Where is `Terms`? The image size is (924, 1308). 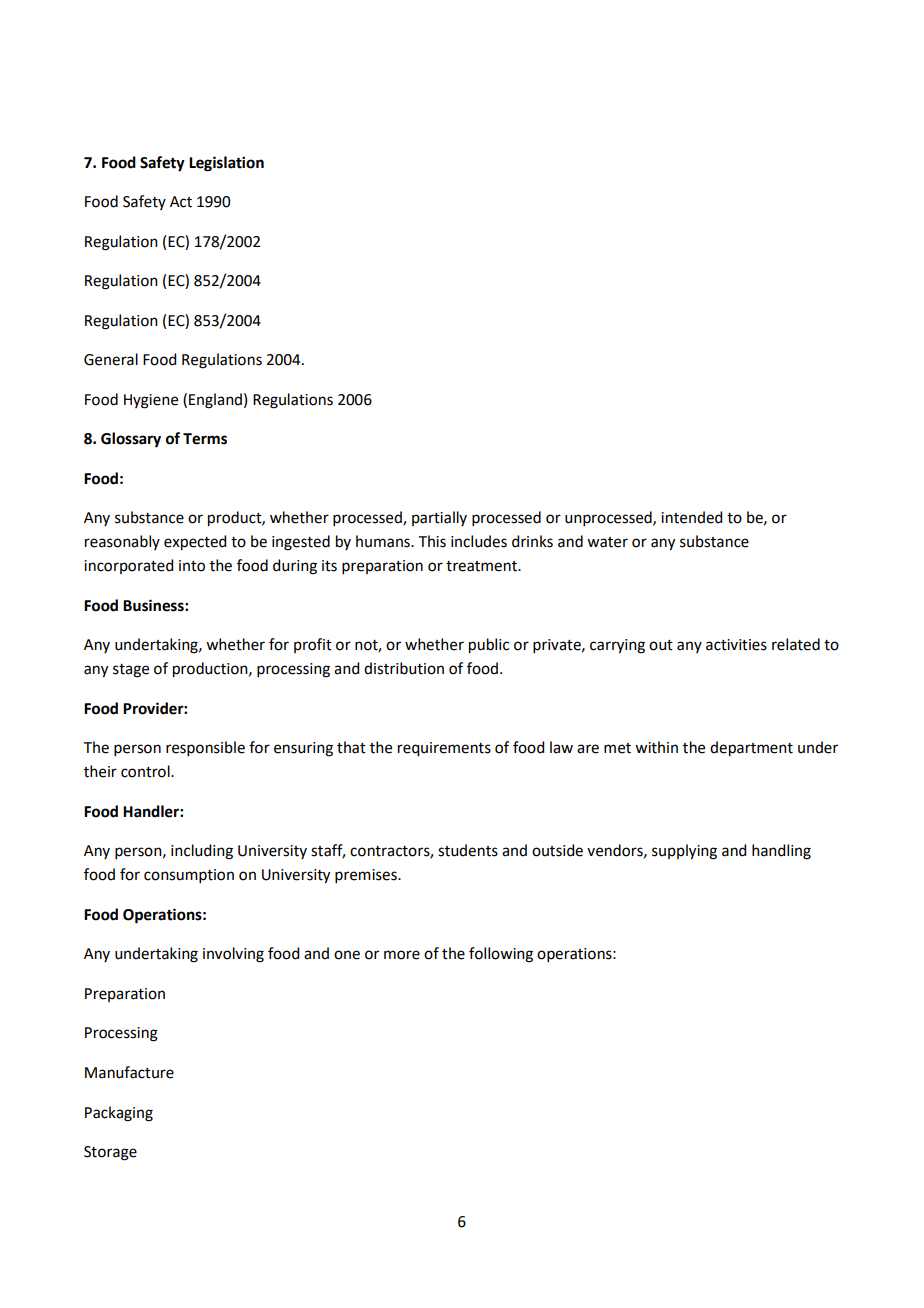 Terms is located at coordinates (205, 439).
